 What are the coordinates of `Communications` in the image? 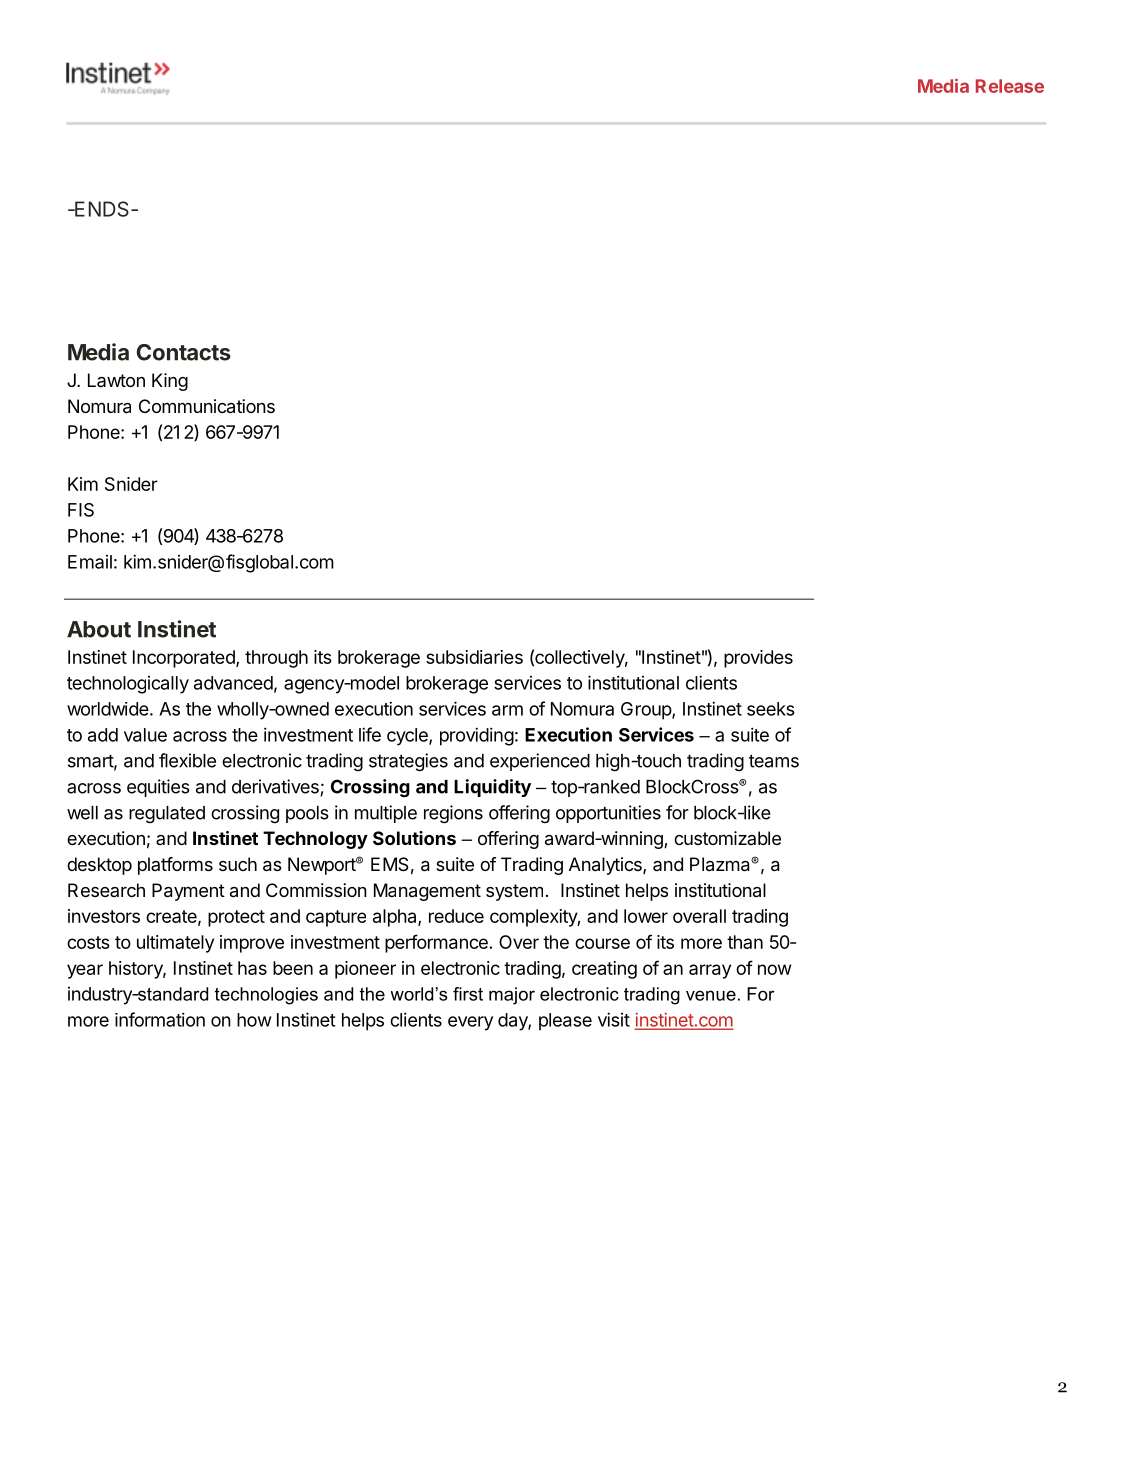 It's located at (207, 406).
